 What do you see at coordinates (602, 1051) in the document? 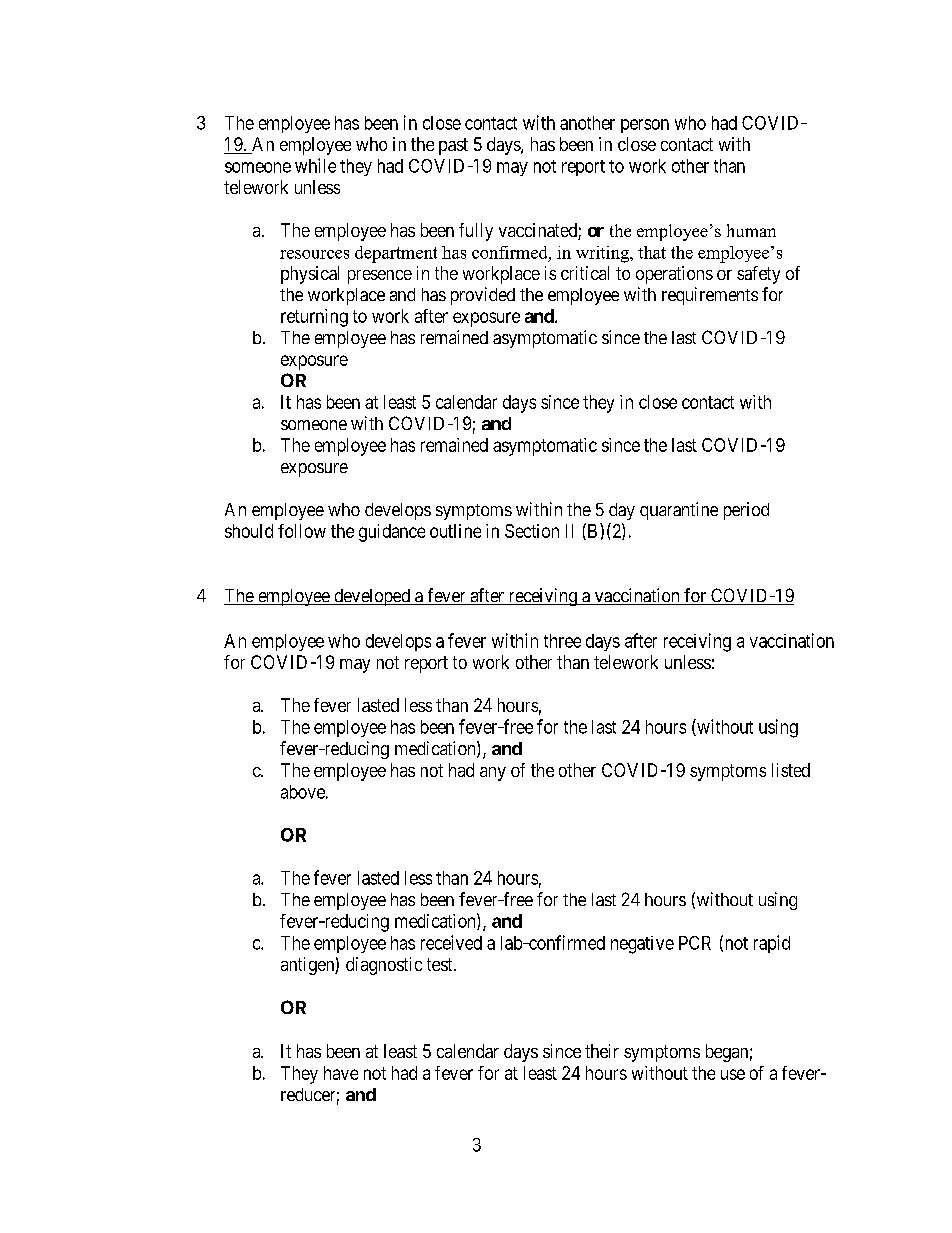
I see `their` at bounding box center [602, 1051].
